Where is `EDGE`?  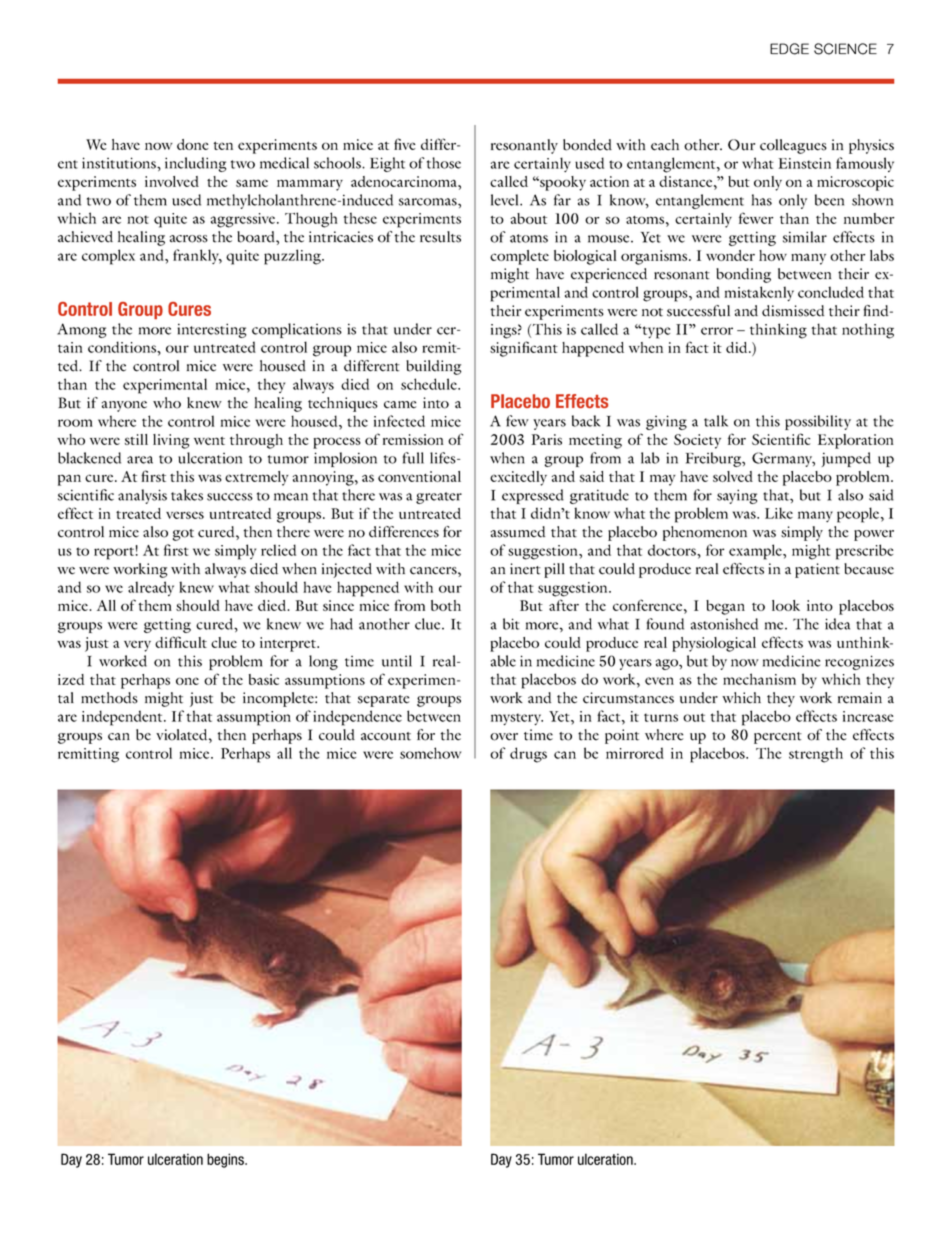
EDGE is located at coordinates (789, 49).
